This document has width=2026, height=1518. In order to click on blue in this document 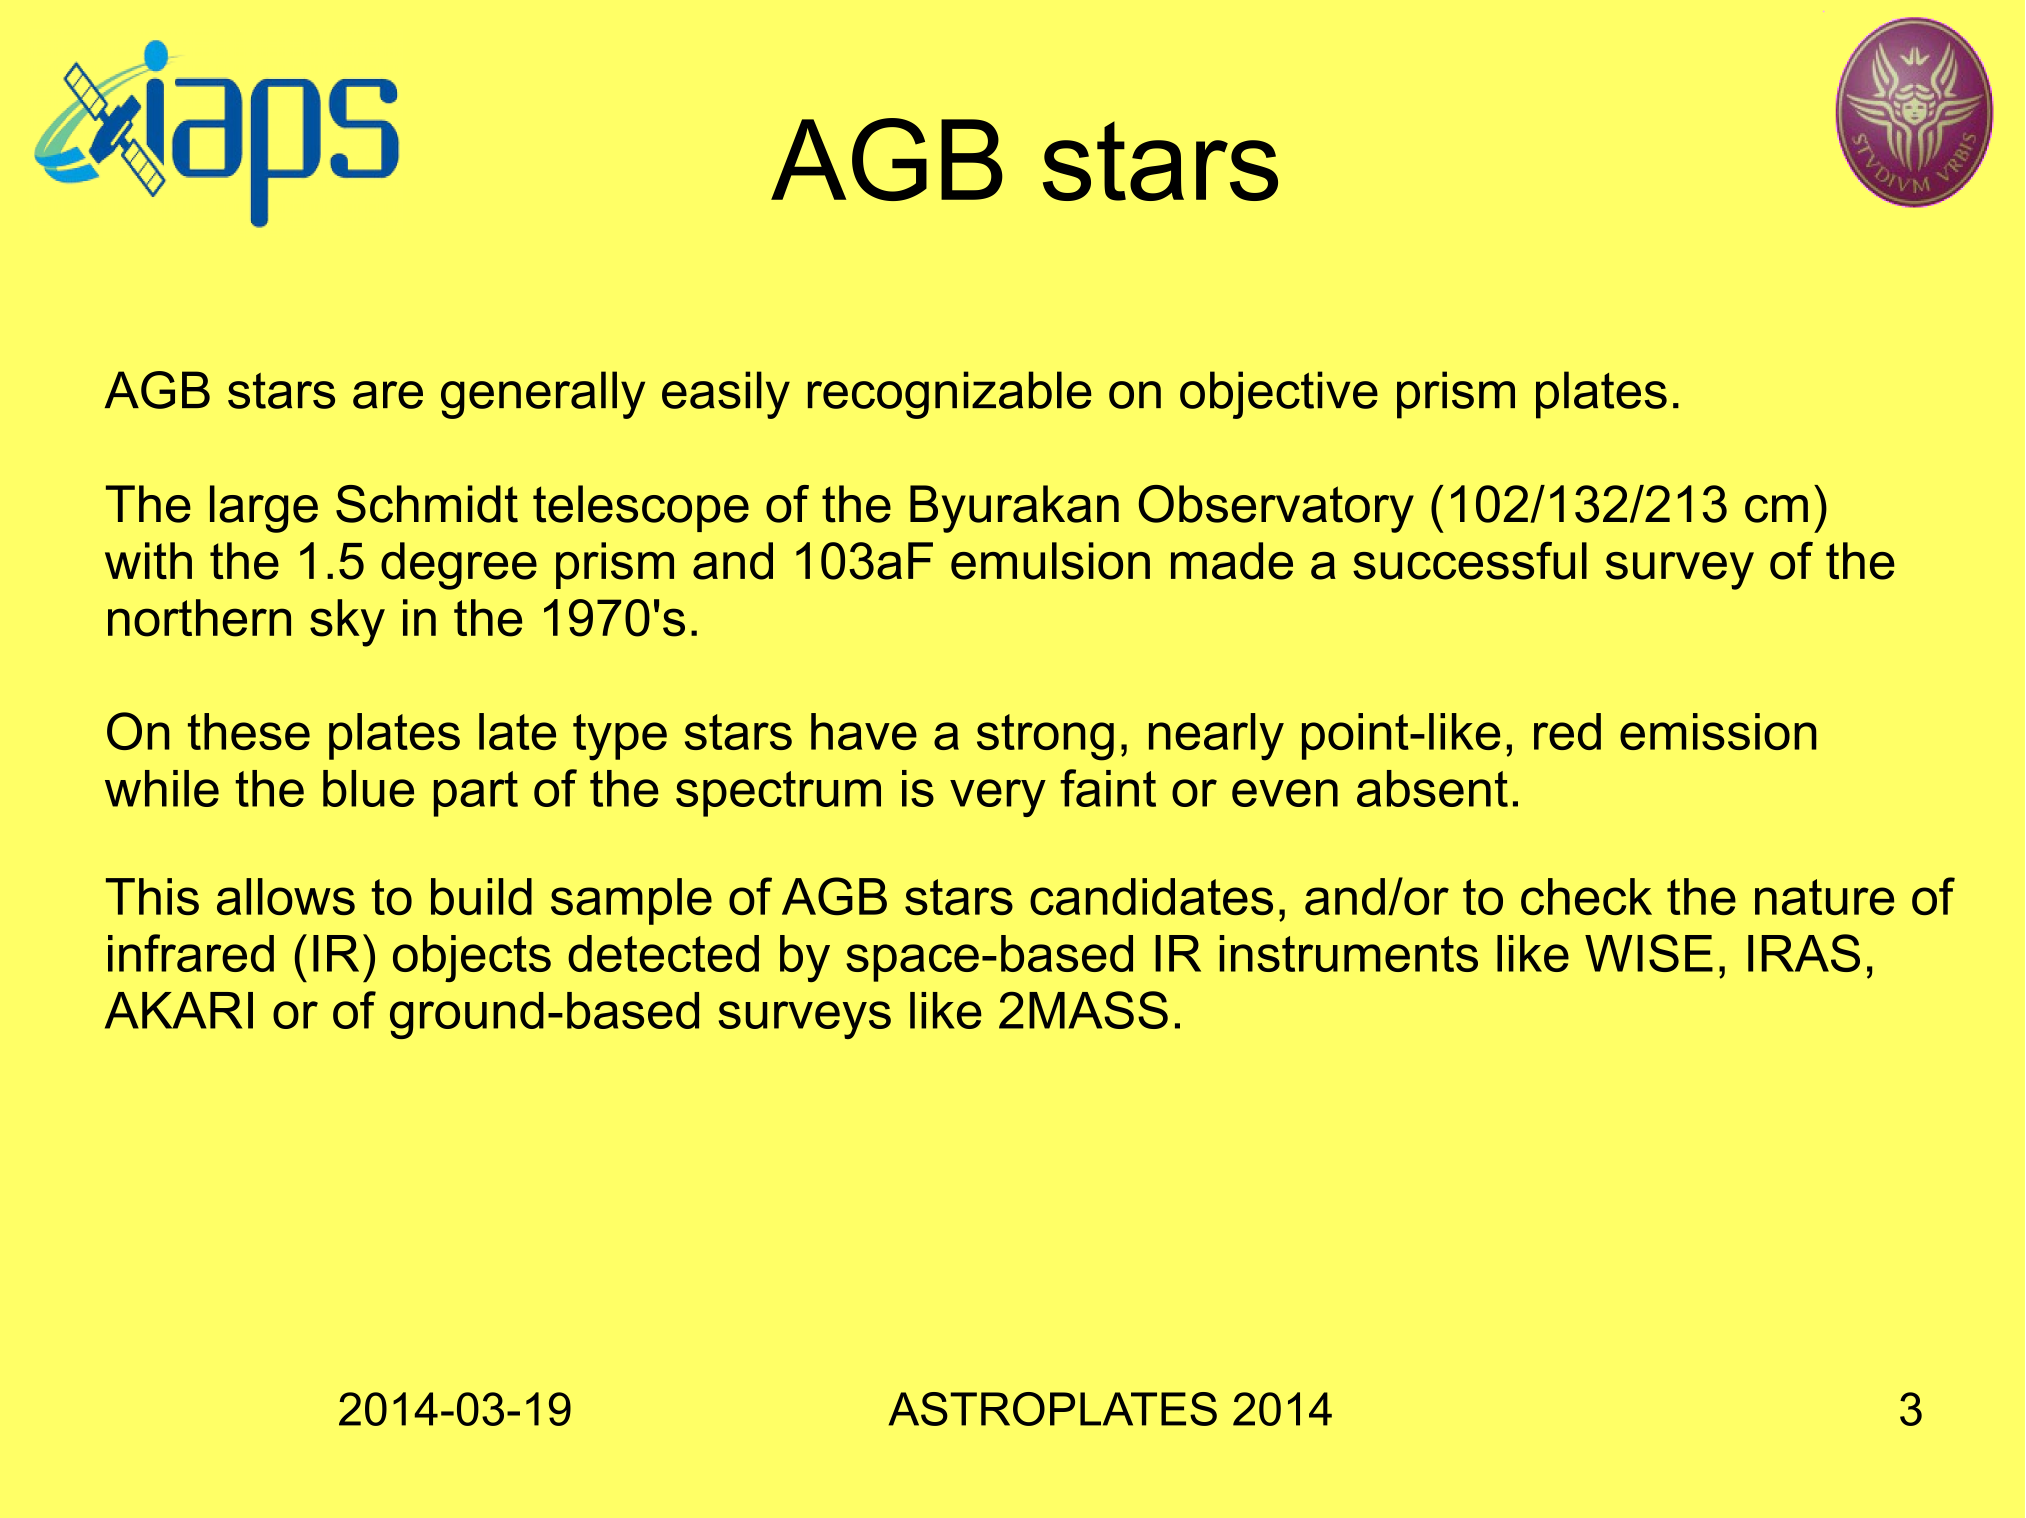, I will do `click(368, 788)`.
